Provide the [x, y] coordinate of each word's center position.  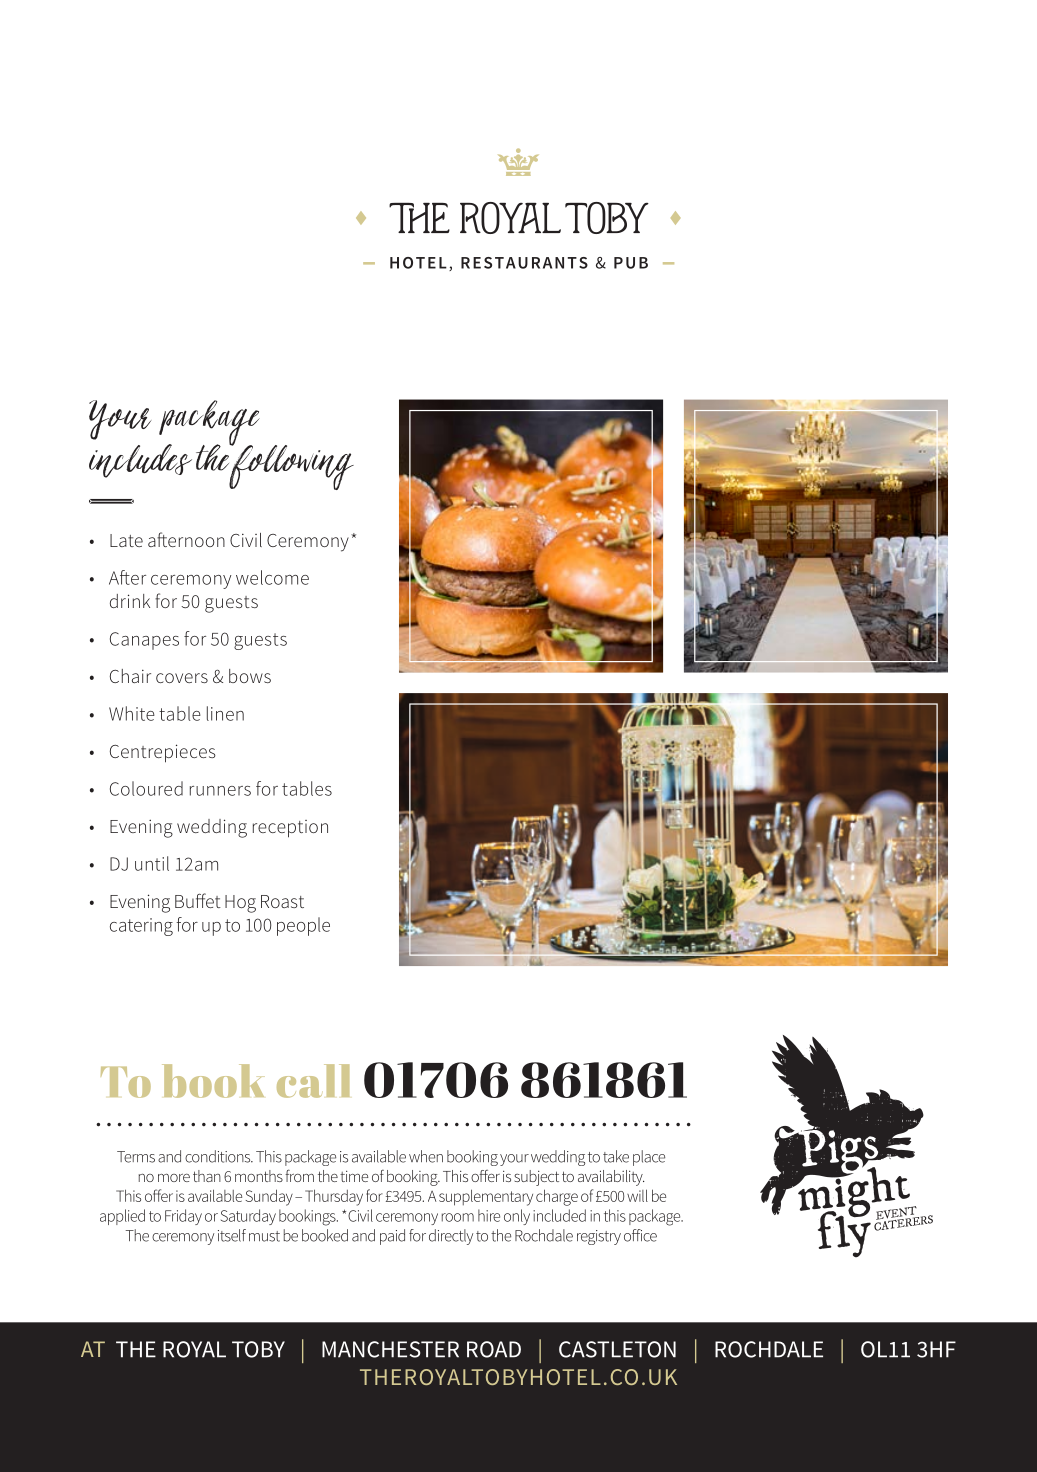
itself [232, 1235]
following [291, 466]
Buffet [198, 900]
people [303, 926]
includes [140, 461]
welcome [272, 577]
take [616, 1156]
